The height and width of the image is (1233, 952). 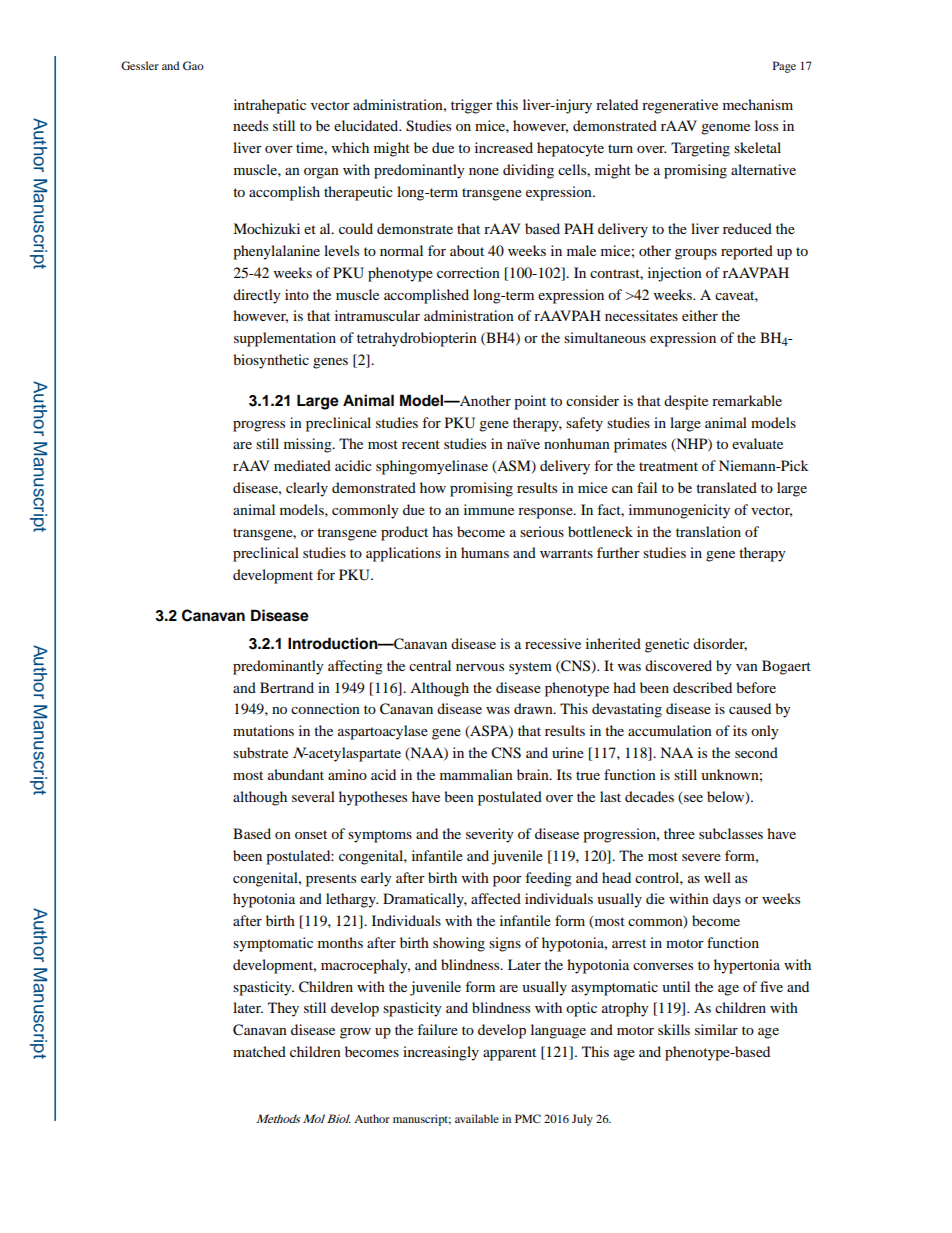 What do you see at coordinates (726, 487) in the image?
I see `translated` at bounding box center [726, 487].
